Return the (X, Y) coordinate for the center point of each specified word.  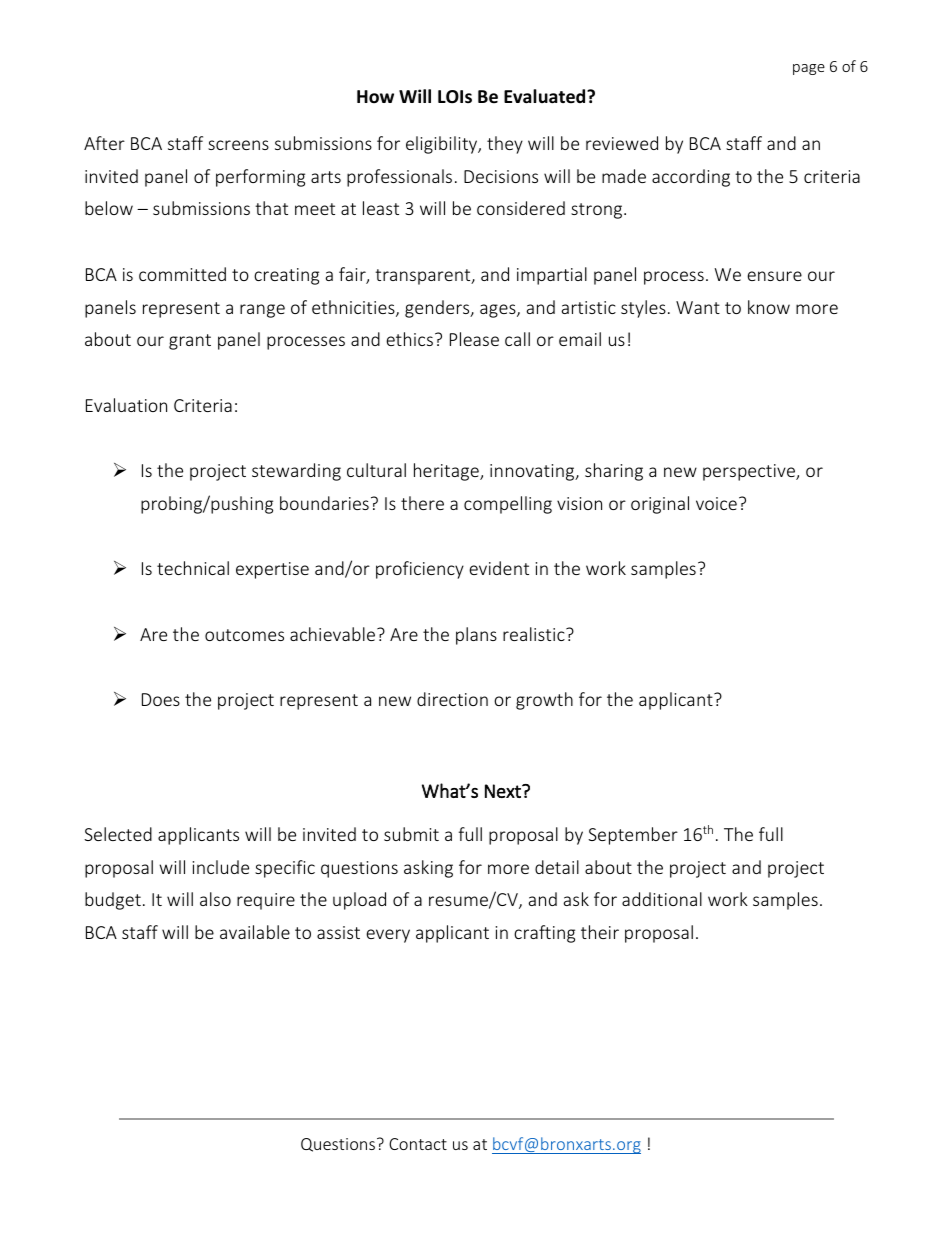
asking (428, 869)
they (505, 145)
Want (698, 307)
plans (476, 636)
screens (238, 145)
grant (190, 342)
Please (474, 339)
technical (193, 568)
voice (716, 503)
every (388, 936)
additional (662, 899)
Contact (418, 1144)
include (221, 867)
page (809, 69)
